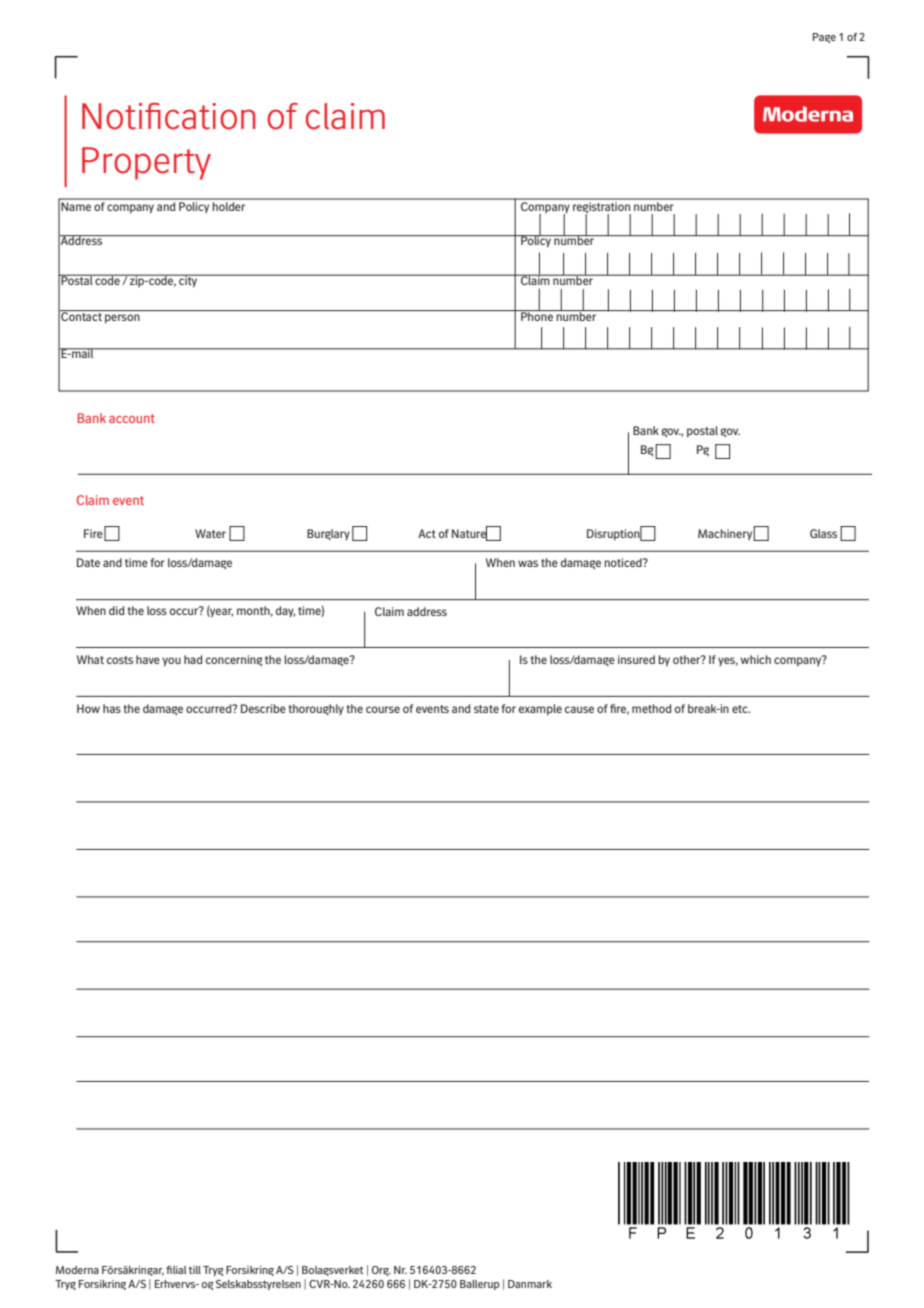 The height and width of the screenshot is (1308, 924). Describe the element at coordinates (112, 708) in the screenshot. I see `has` at that location.
